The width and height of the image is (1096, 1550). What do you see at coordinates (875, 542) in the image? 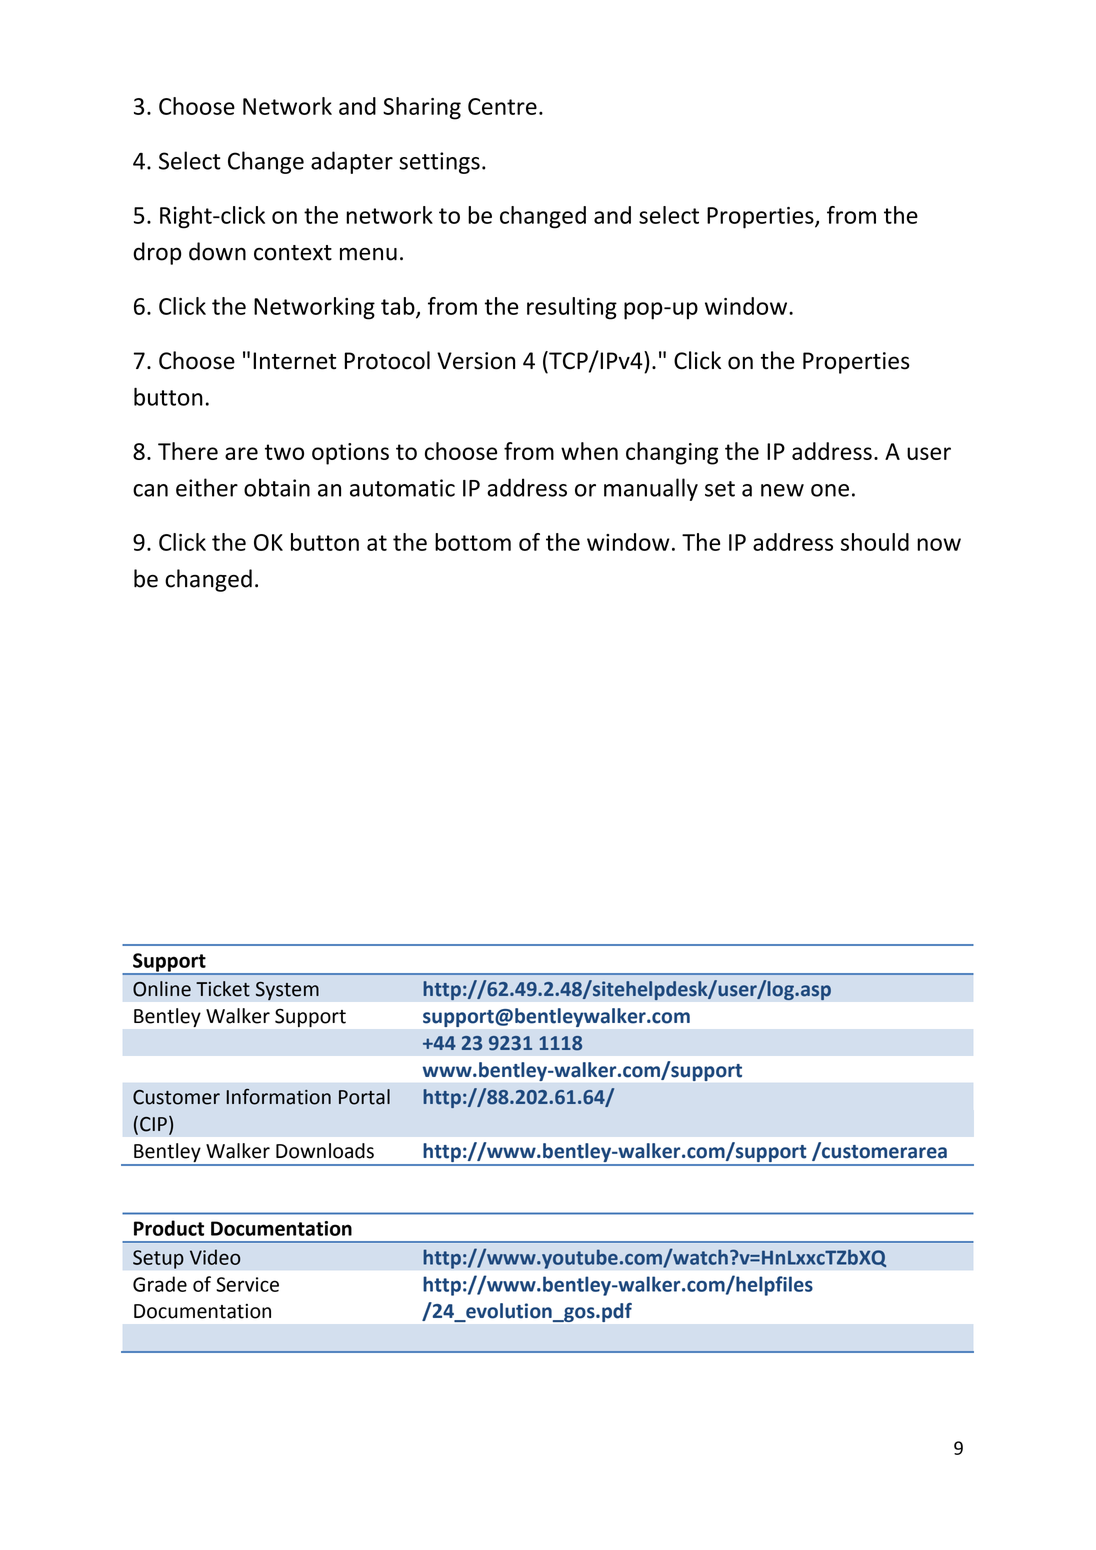
I see `should` at bounding box center [875, 542].
